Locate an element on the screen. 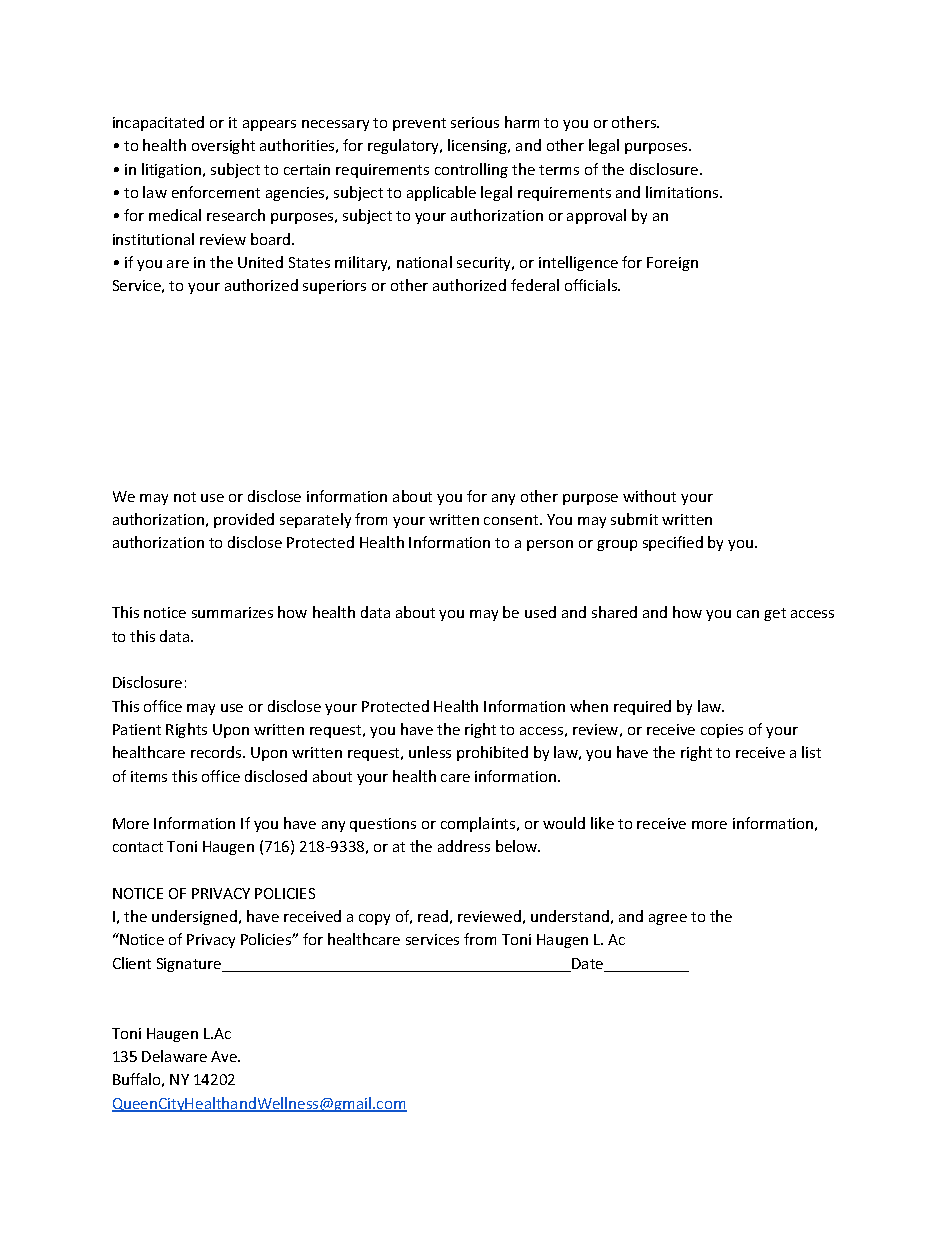 This screenshot has width=952, height=1233. copies is located at coordinates (722, 731).
